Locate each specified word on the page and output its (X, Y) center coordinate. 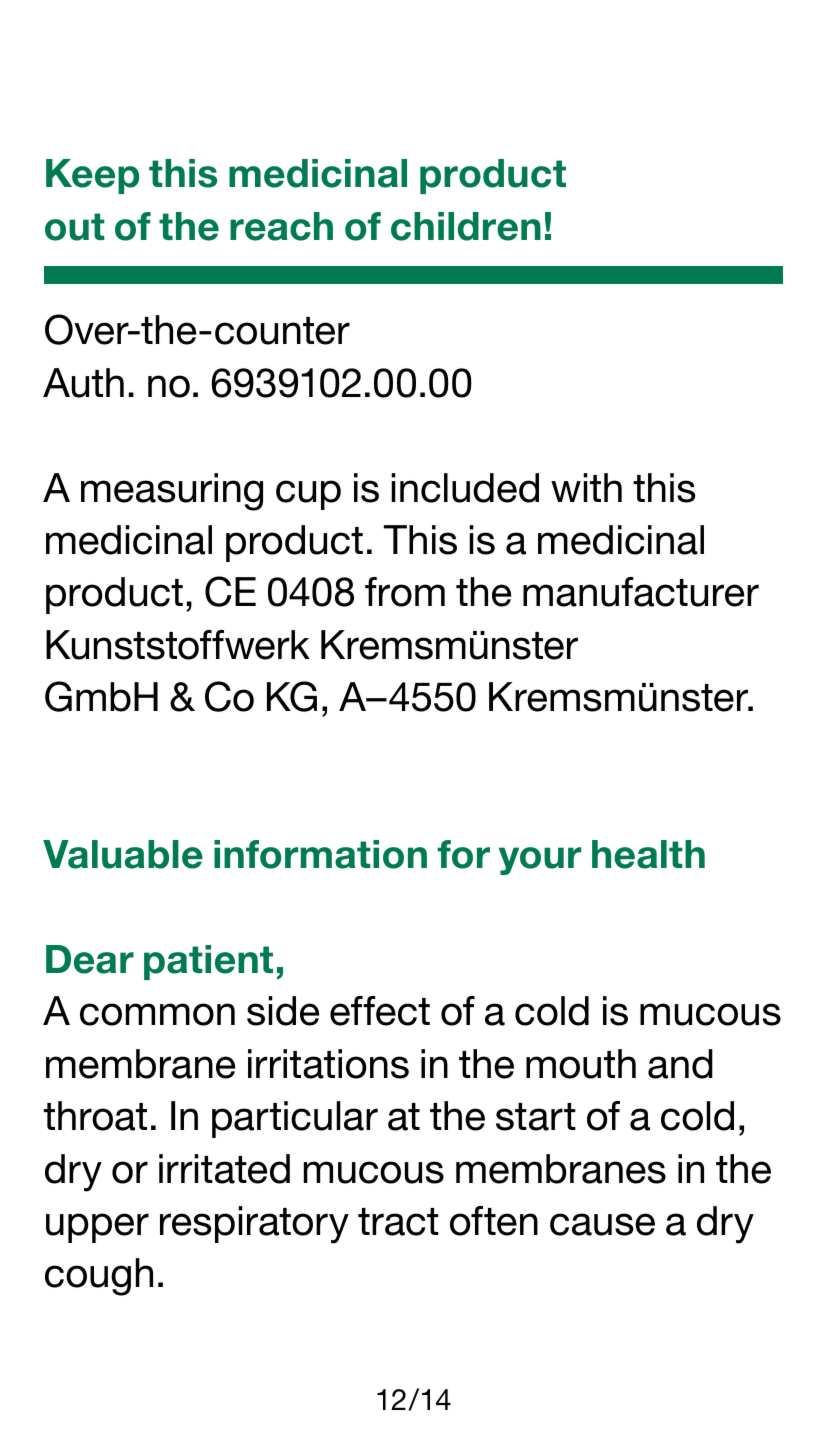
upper (97, 1228)
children (466, 226)
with (586, 487)
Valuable (123, 854)
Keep (92, 176)
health (648, 854)
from (405, 592)
